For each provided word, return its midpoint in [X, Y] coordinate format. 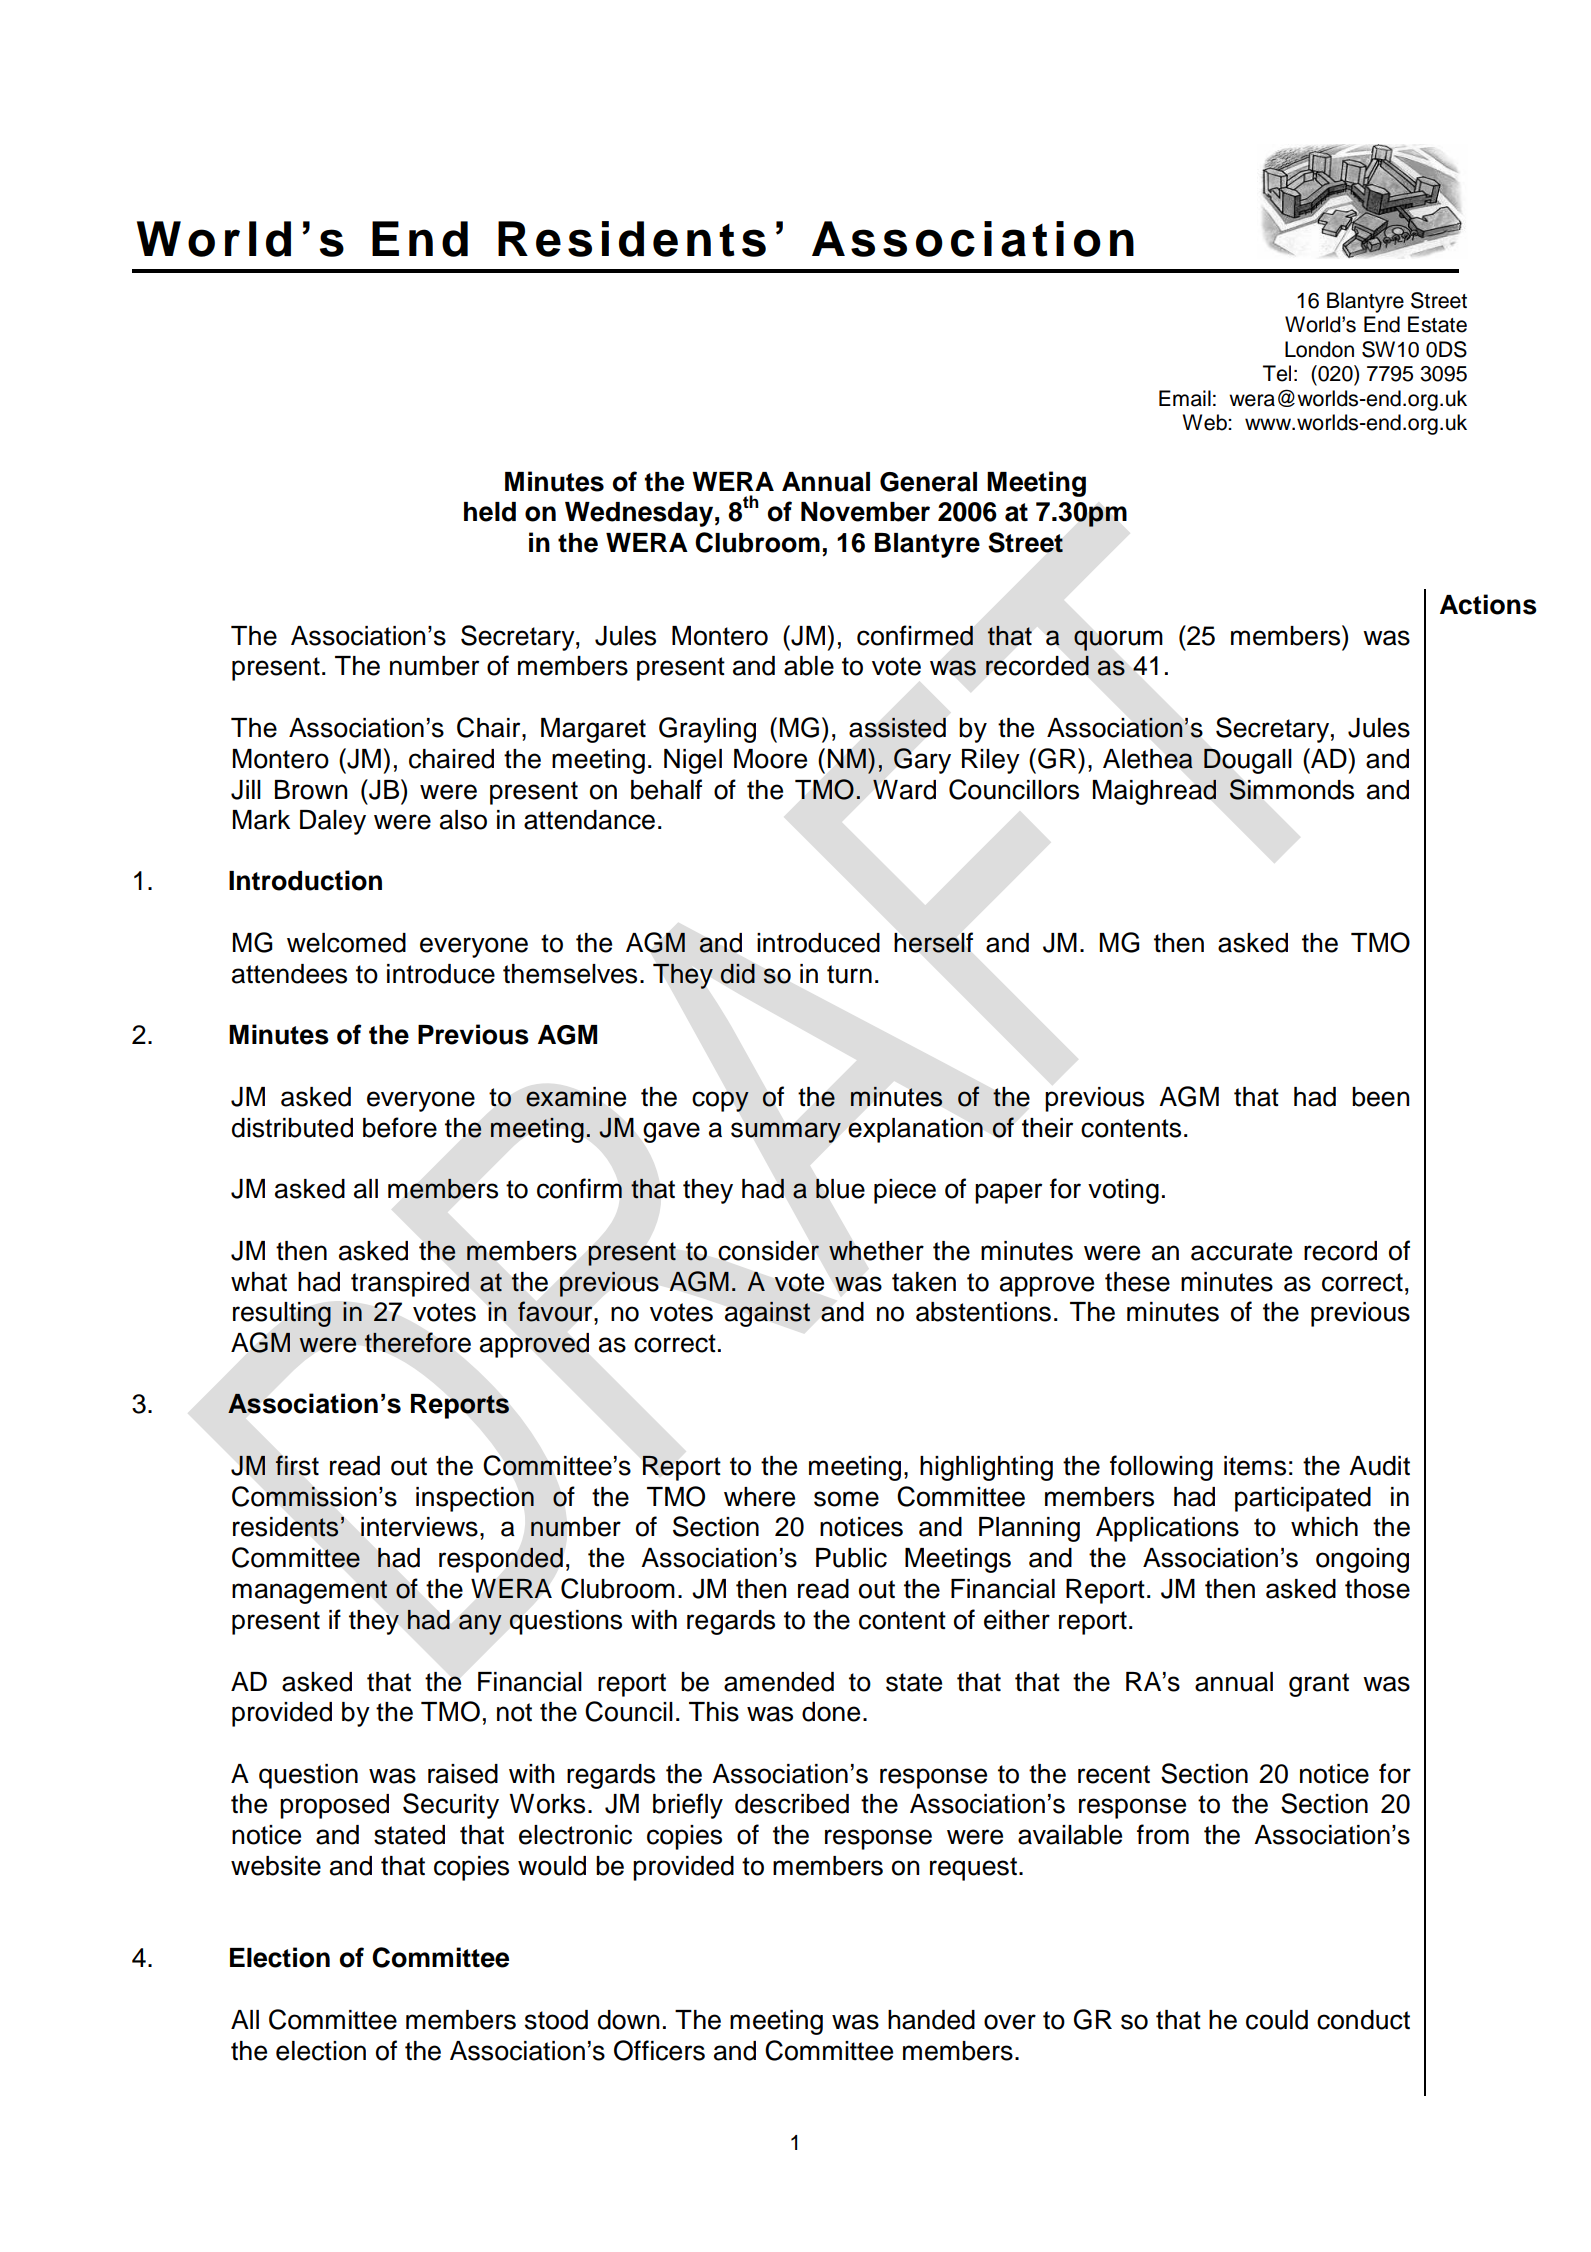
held [490, 512]
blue [840, 1188]
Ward [904, 789]
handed [931, 2020]
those [1377, 1589]
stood [556, 2020]
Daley [333, 822]
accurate [1241, 1251]
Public [851, 1558]
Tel [1277, 373]
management [310, 1592]
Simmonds [1291, 789]
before [400, 1127]
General [928, 482]
